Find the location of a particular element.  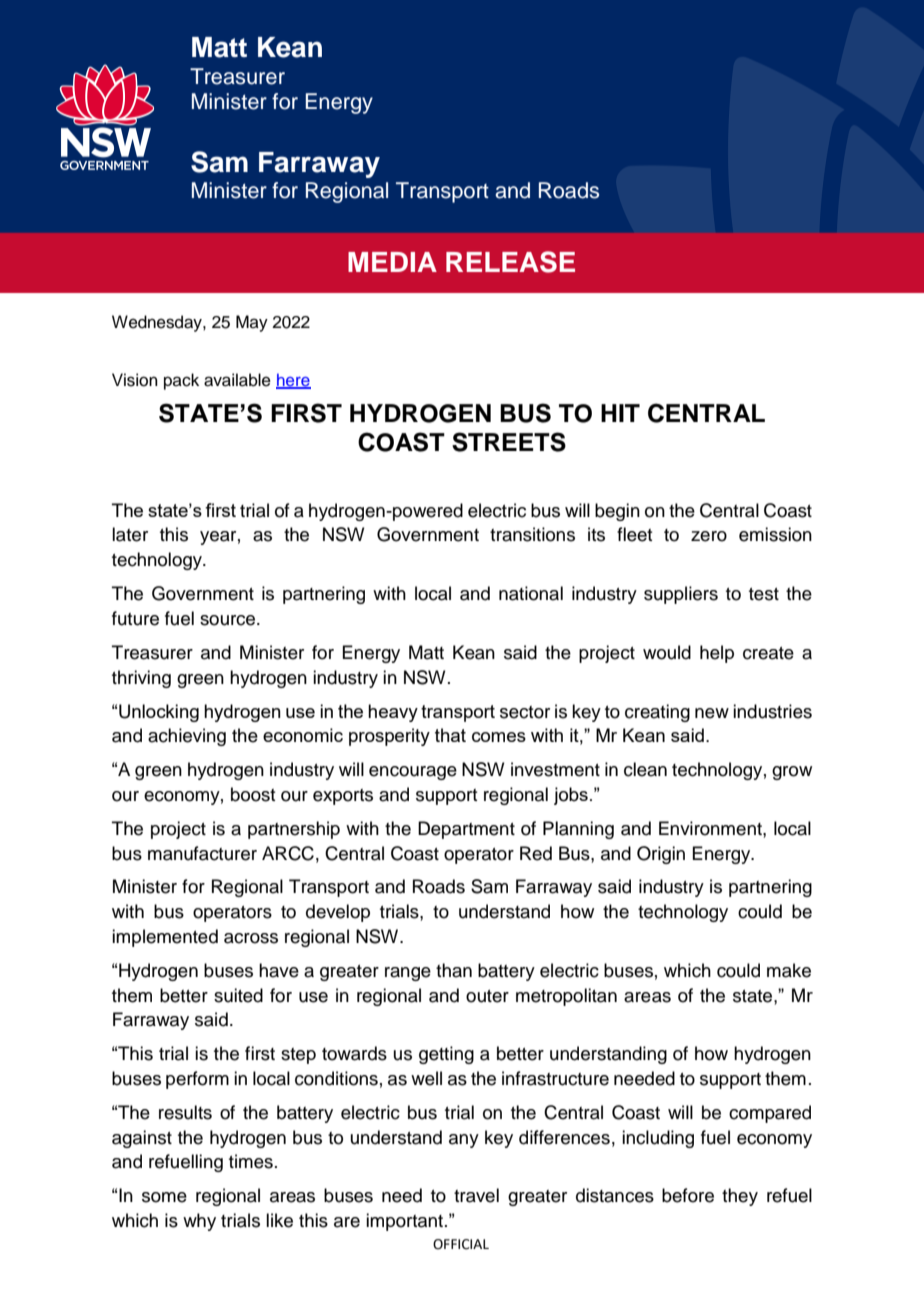

new is located at coordinates (712, 713).
